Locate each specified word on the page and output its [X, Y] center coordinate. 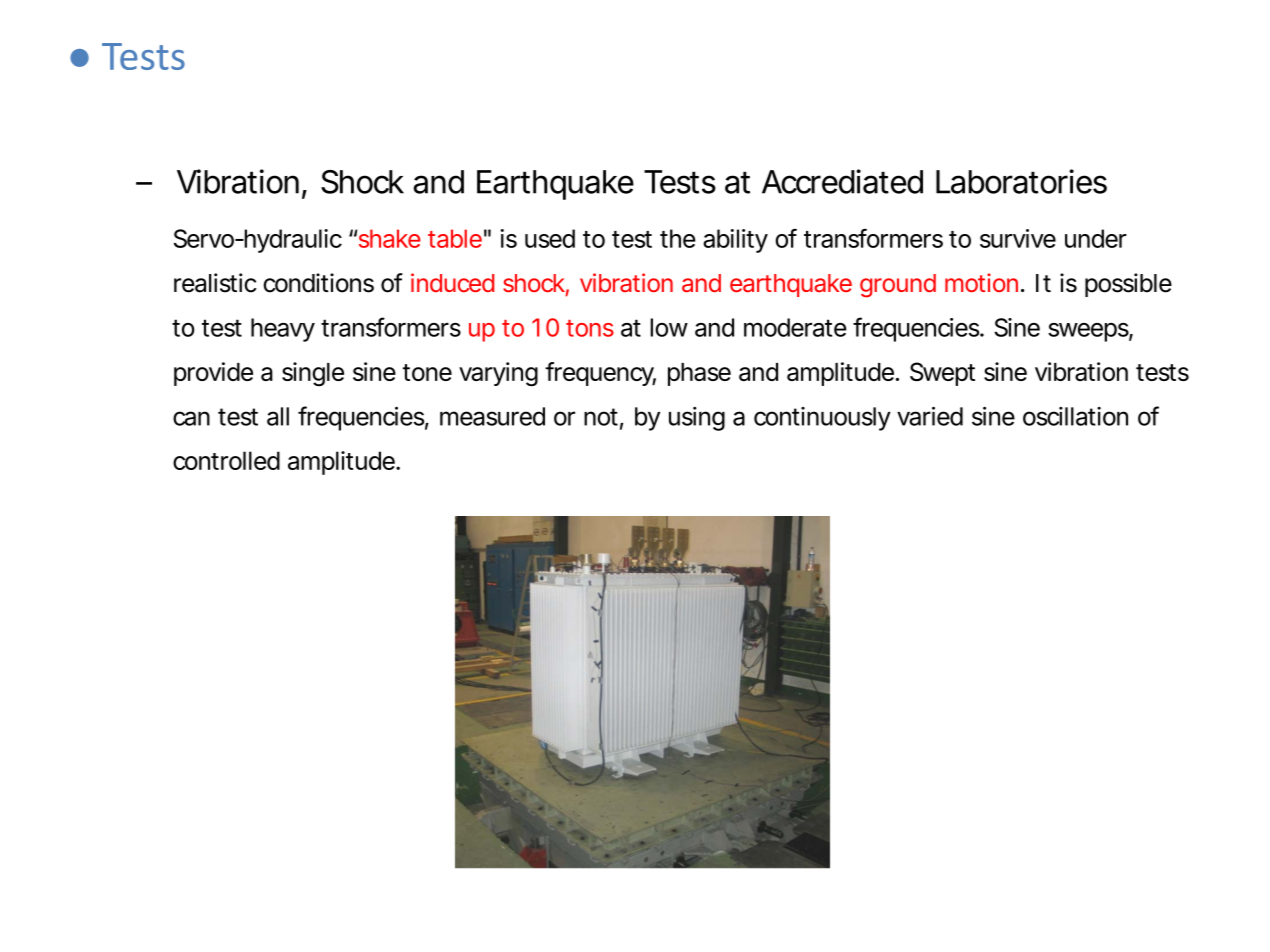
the [678, 238]
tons [590, 328]
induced [452, 282]
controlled [226, 460]
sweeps [1090, 332]
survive [1018, 238]
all [278, 416]
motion [984, 282]
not [603, 418]
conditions [318, 283]
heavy [283, 330]
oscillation [1075, 416]
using [697, 419]
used [550, 238]
